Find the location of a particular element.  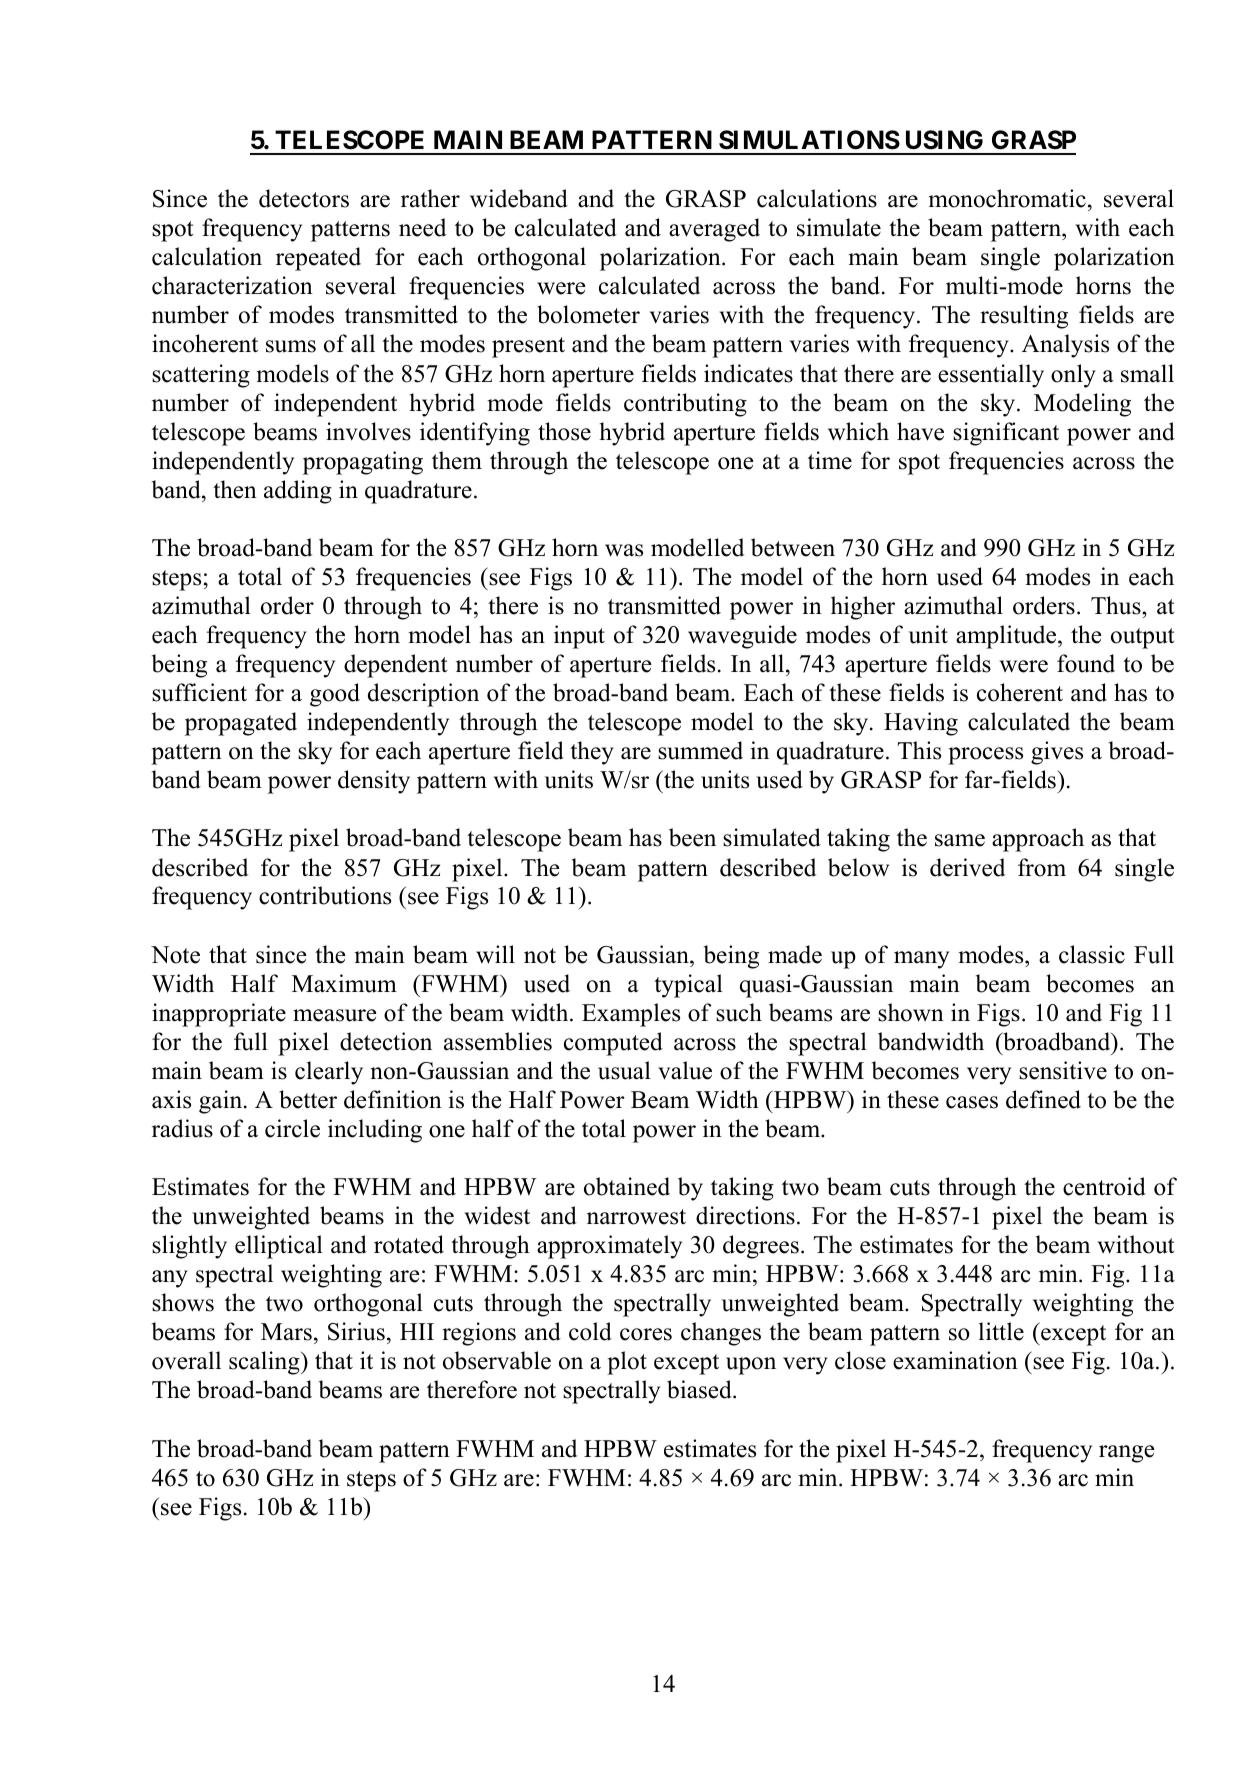

circle is located at coordinates (292, 1128).
